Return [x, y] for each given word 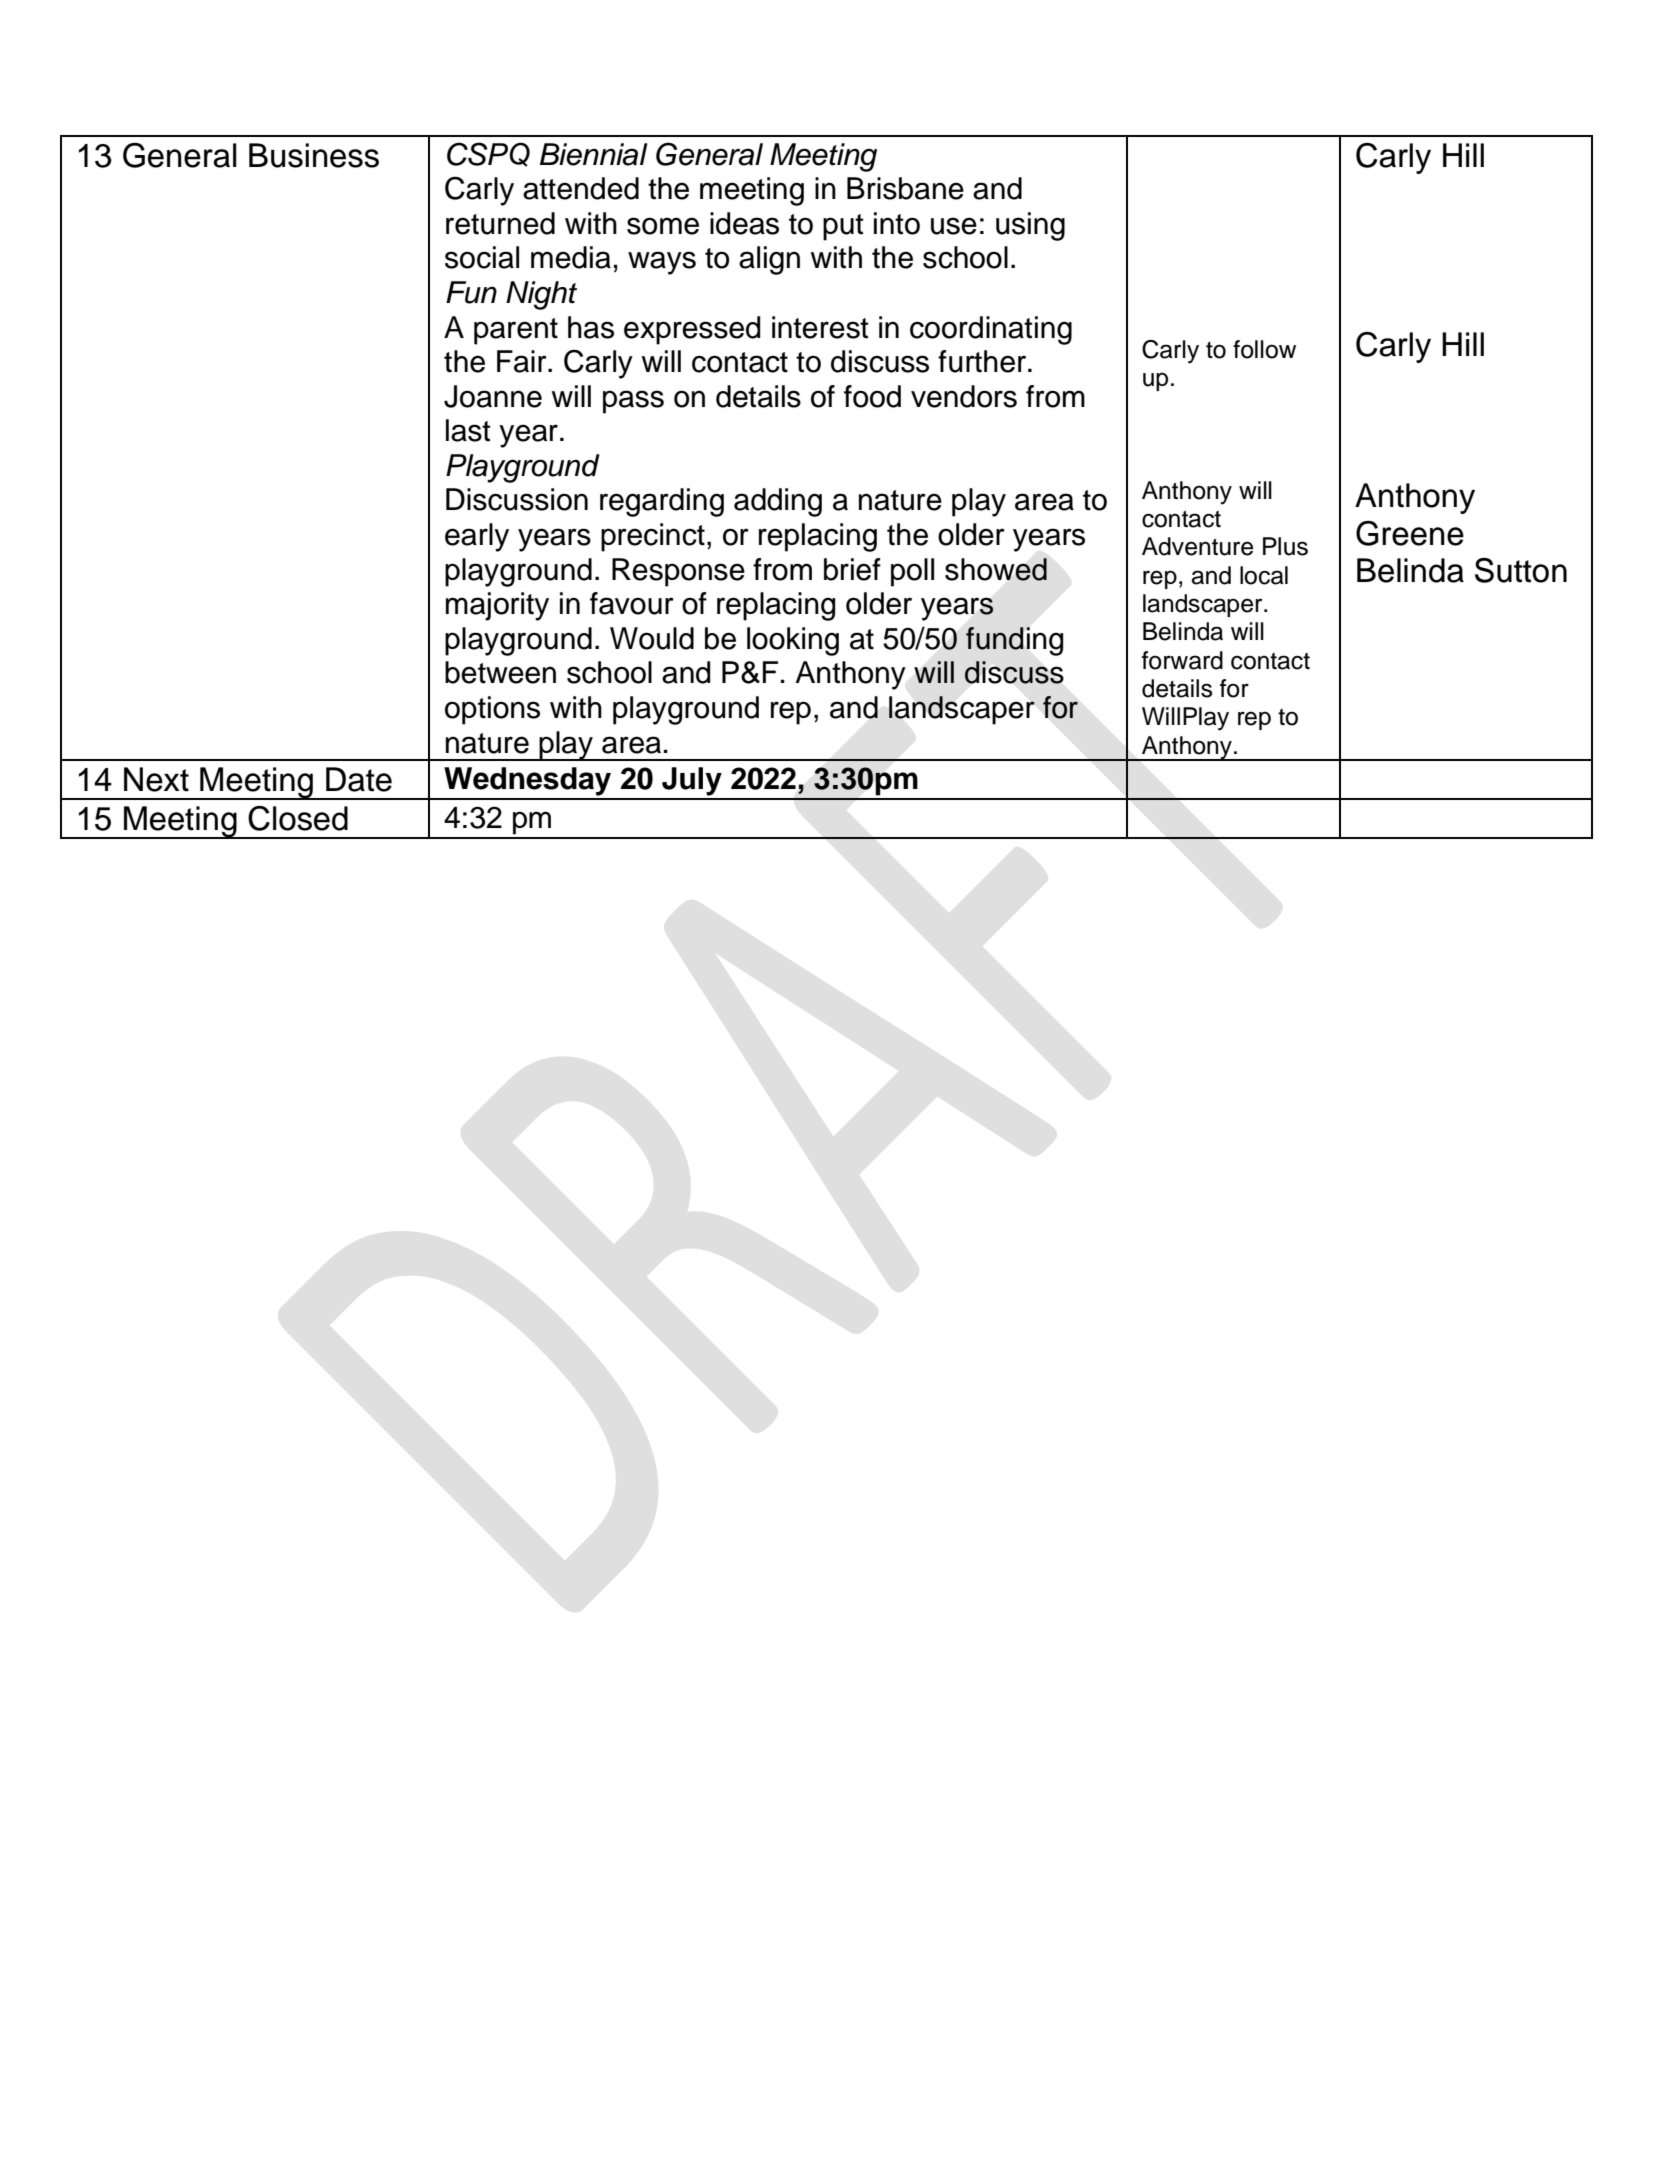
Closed [298, 818]
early [477, 537]
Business [314, 155]
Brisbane [905, 188]
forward [1182, 660]
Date [359, 779]
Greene [1410, 533]
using [1030, 226]
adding [778, 502]
